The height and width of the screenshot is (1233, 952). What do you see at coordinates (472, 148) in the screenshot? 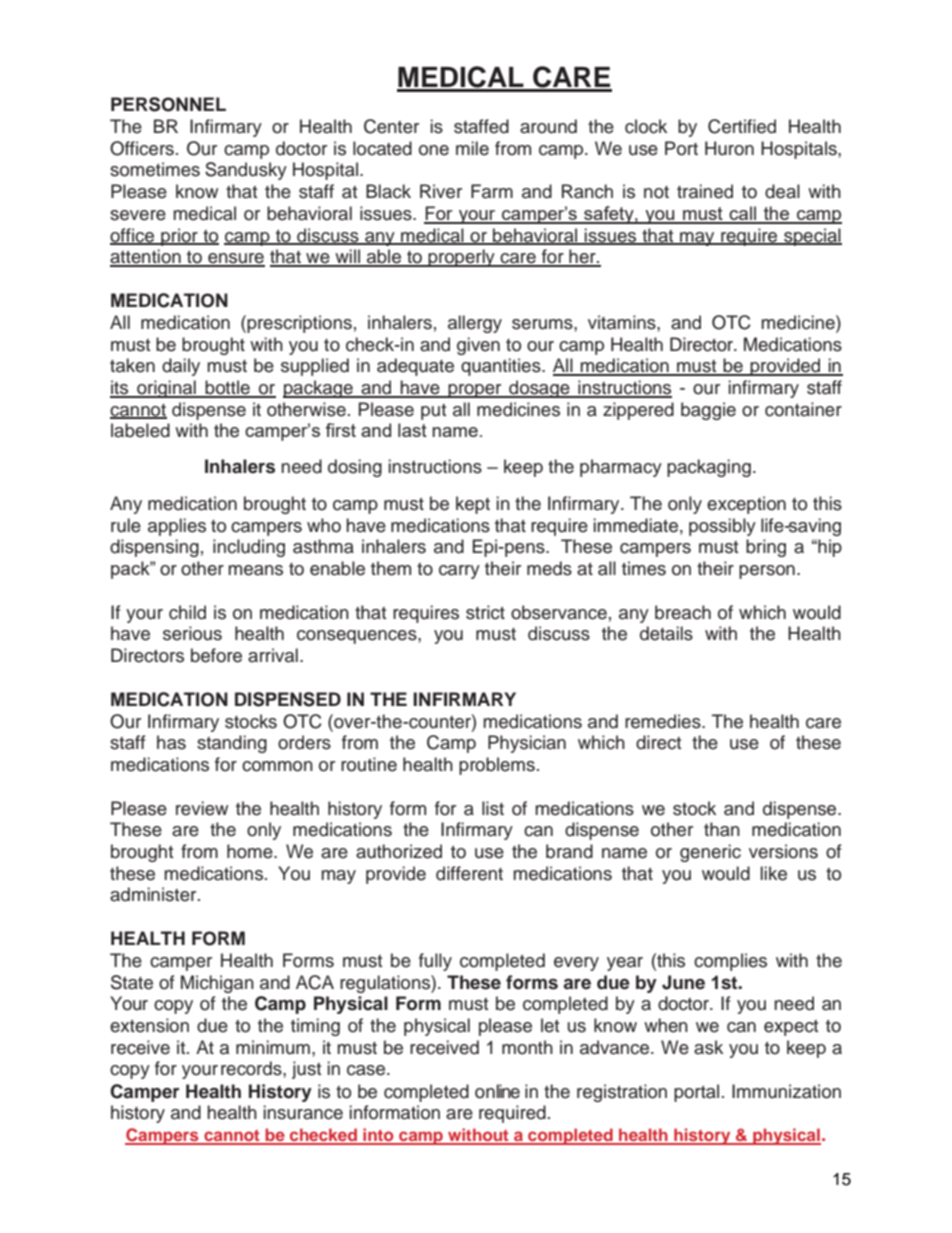
I see `mile` at bounding box center [472, 148].
